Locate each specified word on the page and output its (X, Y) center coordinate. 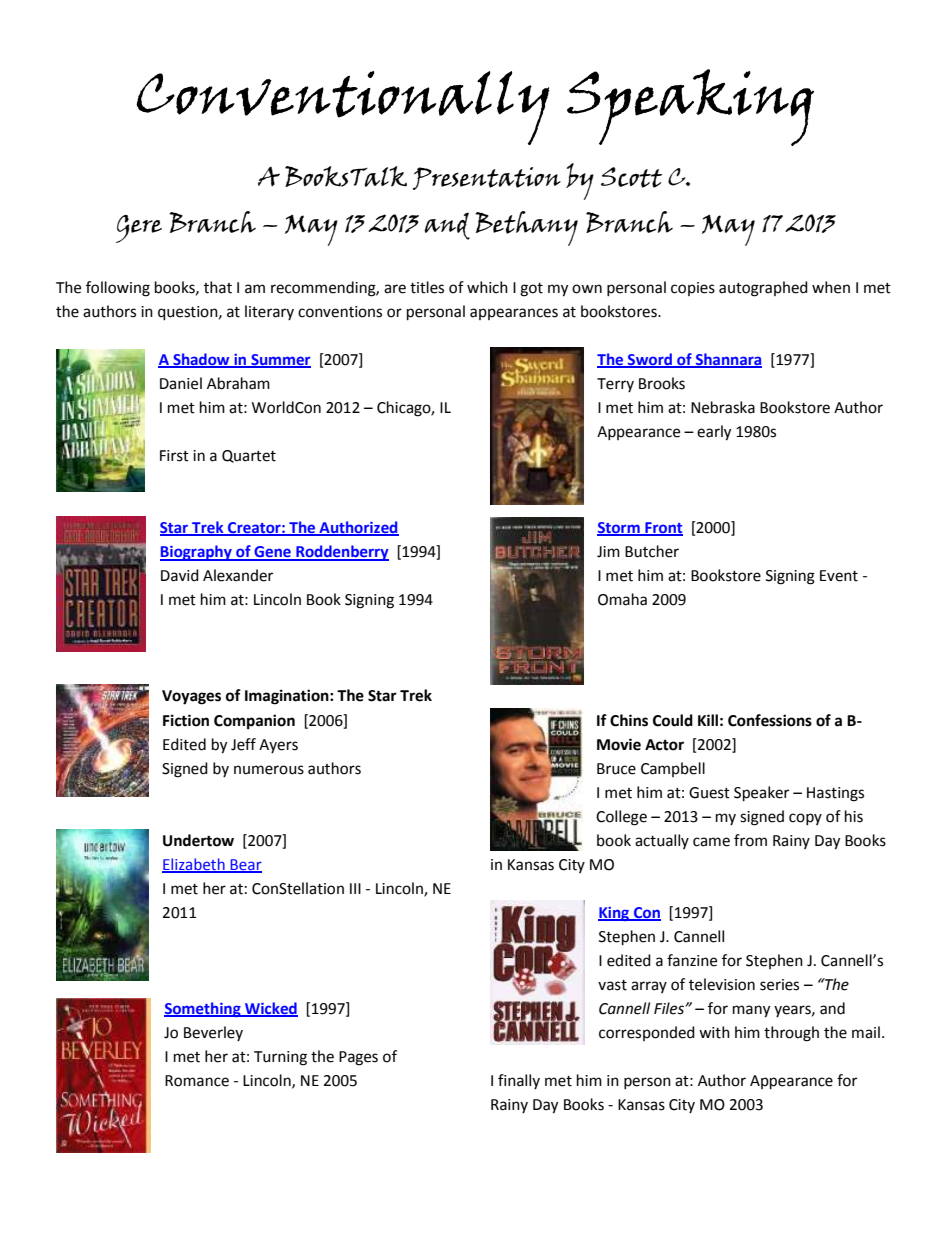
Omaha (622, 599)
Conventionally (343, 108)
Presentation (487, 178)
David (180, 575)
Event (839, 576)
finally (519, 1081)
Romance (197, 1081)
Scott (631, 177)
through (791, 1034)
